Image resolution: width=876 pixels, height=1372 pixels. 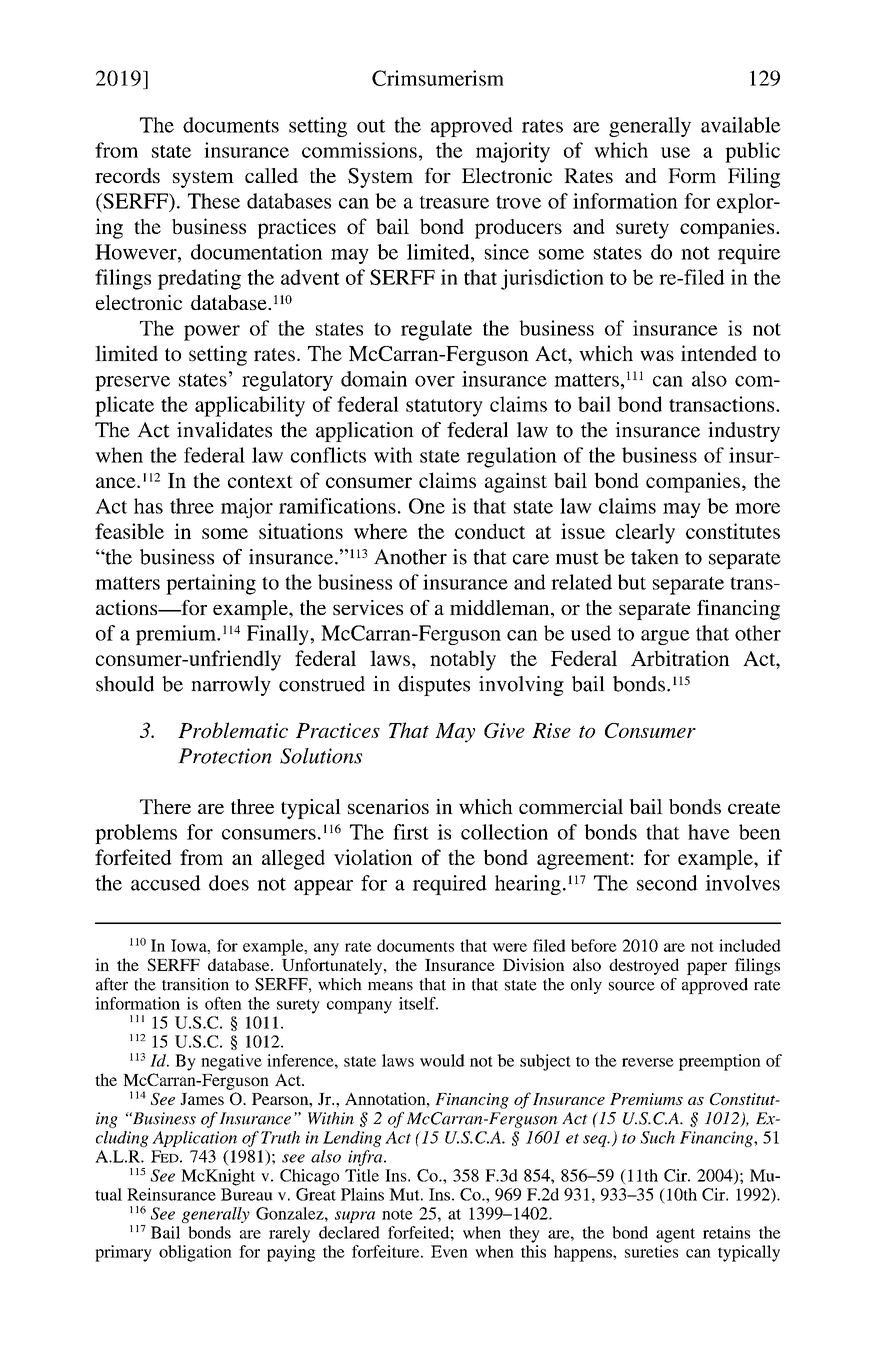 I want to click on available, so click(x=741, y=125).
